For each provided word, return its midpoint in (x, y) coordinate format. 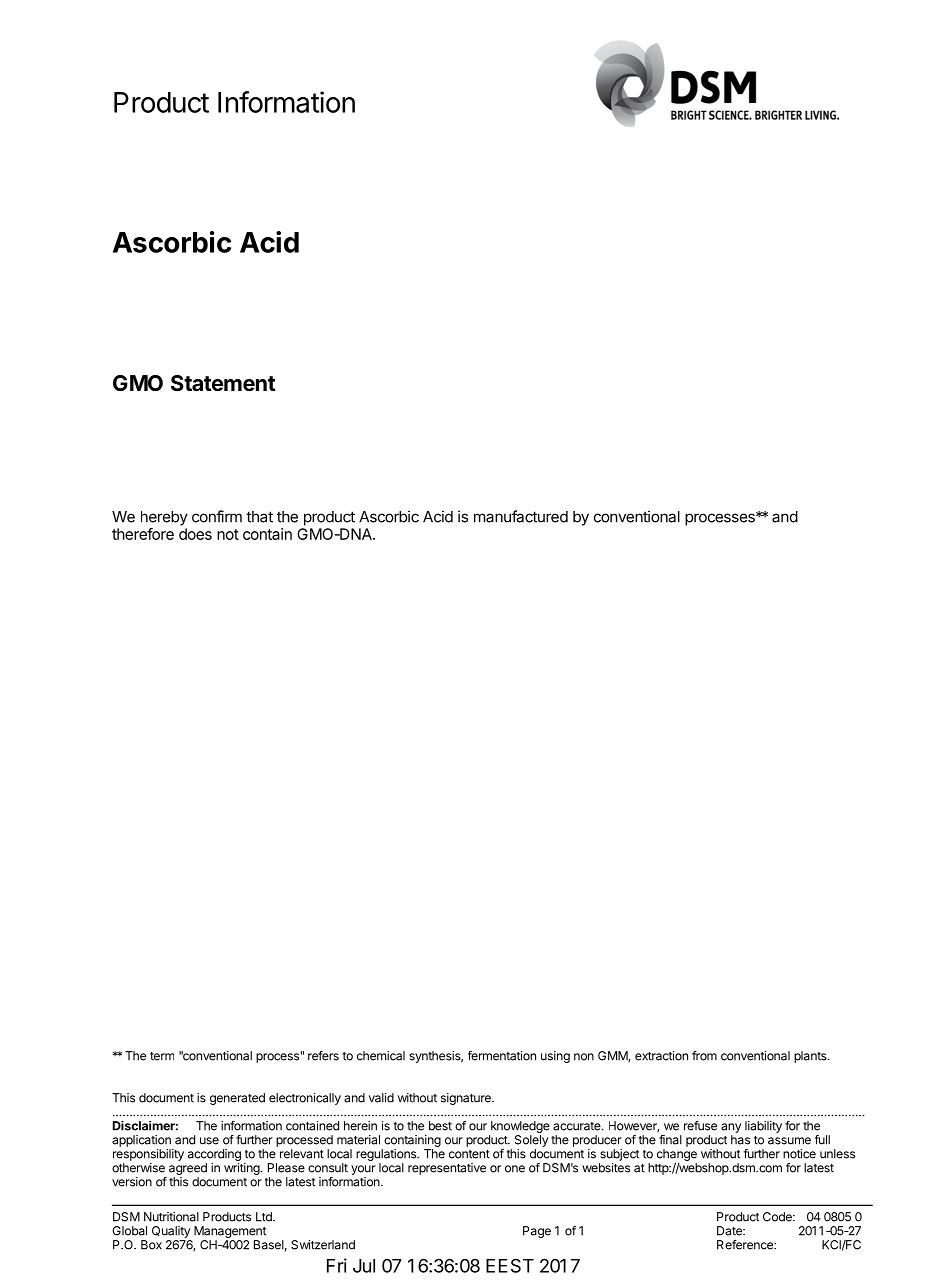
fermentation (502, 1056)
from (704, 1056)
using (555, 1057)
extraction (661, 1056)
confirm (217, 516)
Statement (223, 383)
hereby (164, 518)
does (195, 534)
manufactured (521, 516)
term (162, 1056)
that (259, 517)
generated (237, 1099)
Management (230, 1232)
